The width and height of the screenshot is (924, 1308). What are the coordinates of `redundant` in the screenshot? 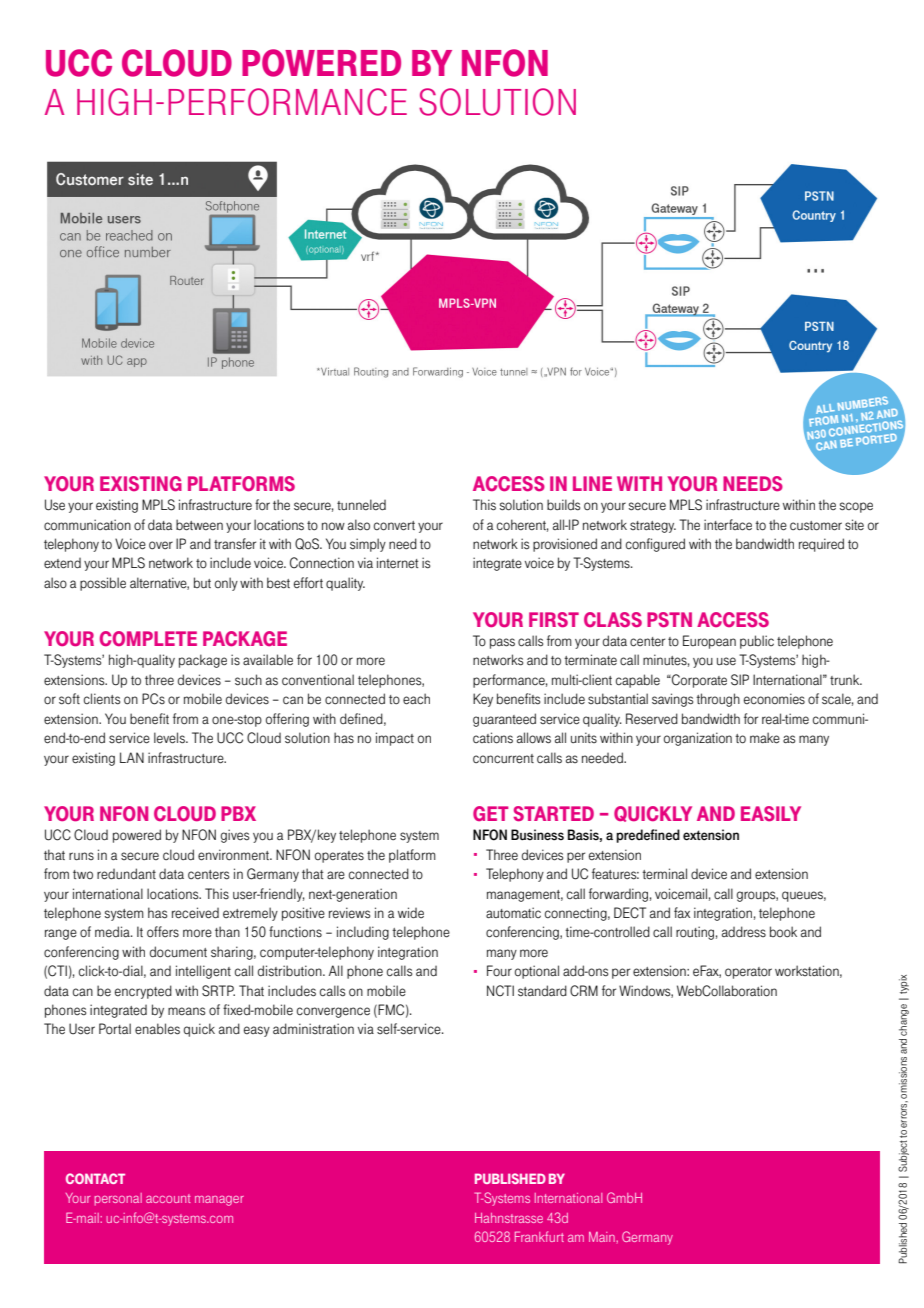 It's located at (126, 874).
